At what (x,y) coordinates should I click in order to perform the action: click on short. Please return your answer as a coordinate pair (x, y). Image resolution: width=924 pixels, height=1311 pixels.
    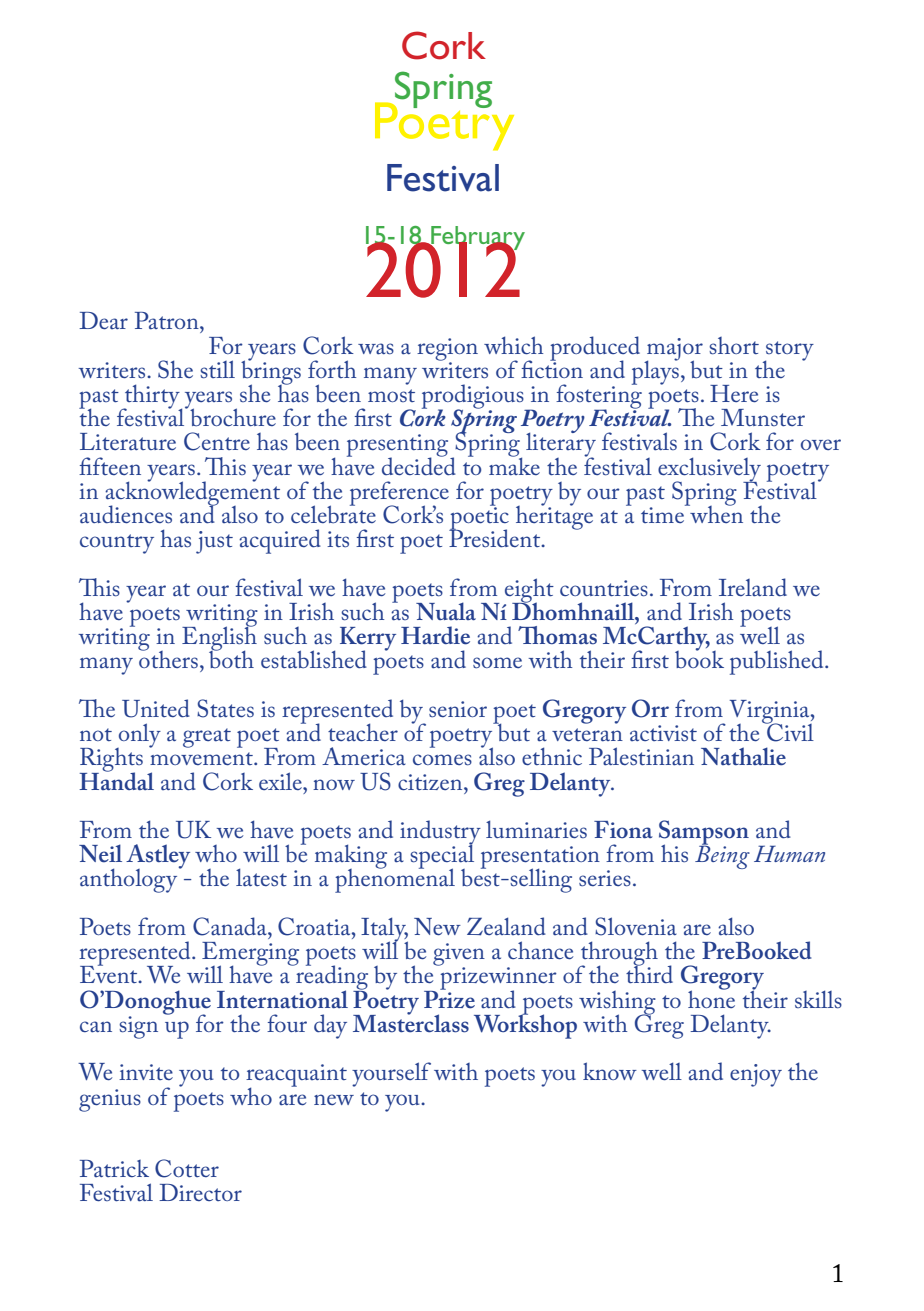
    Looking at the image, I should click on (734, 346).
